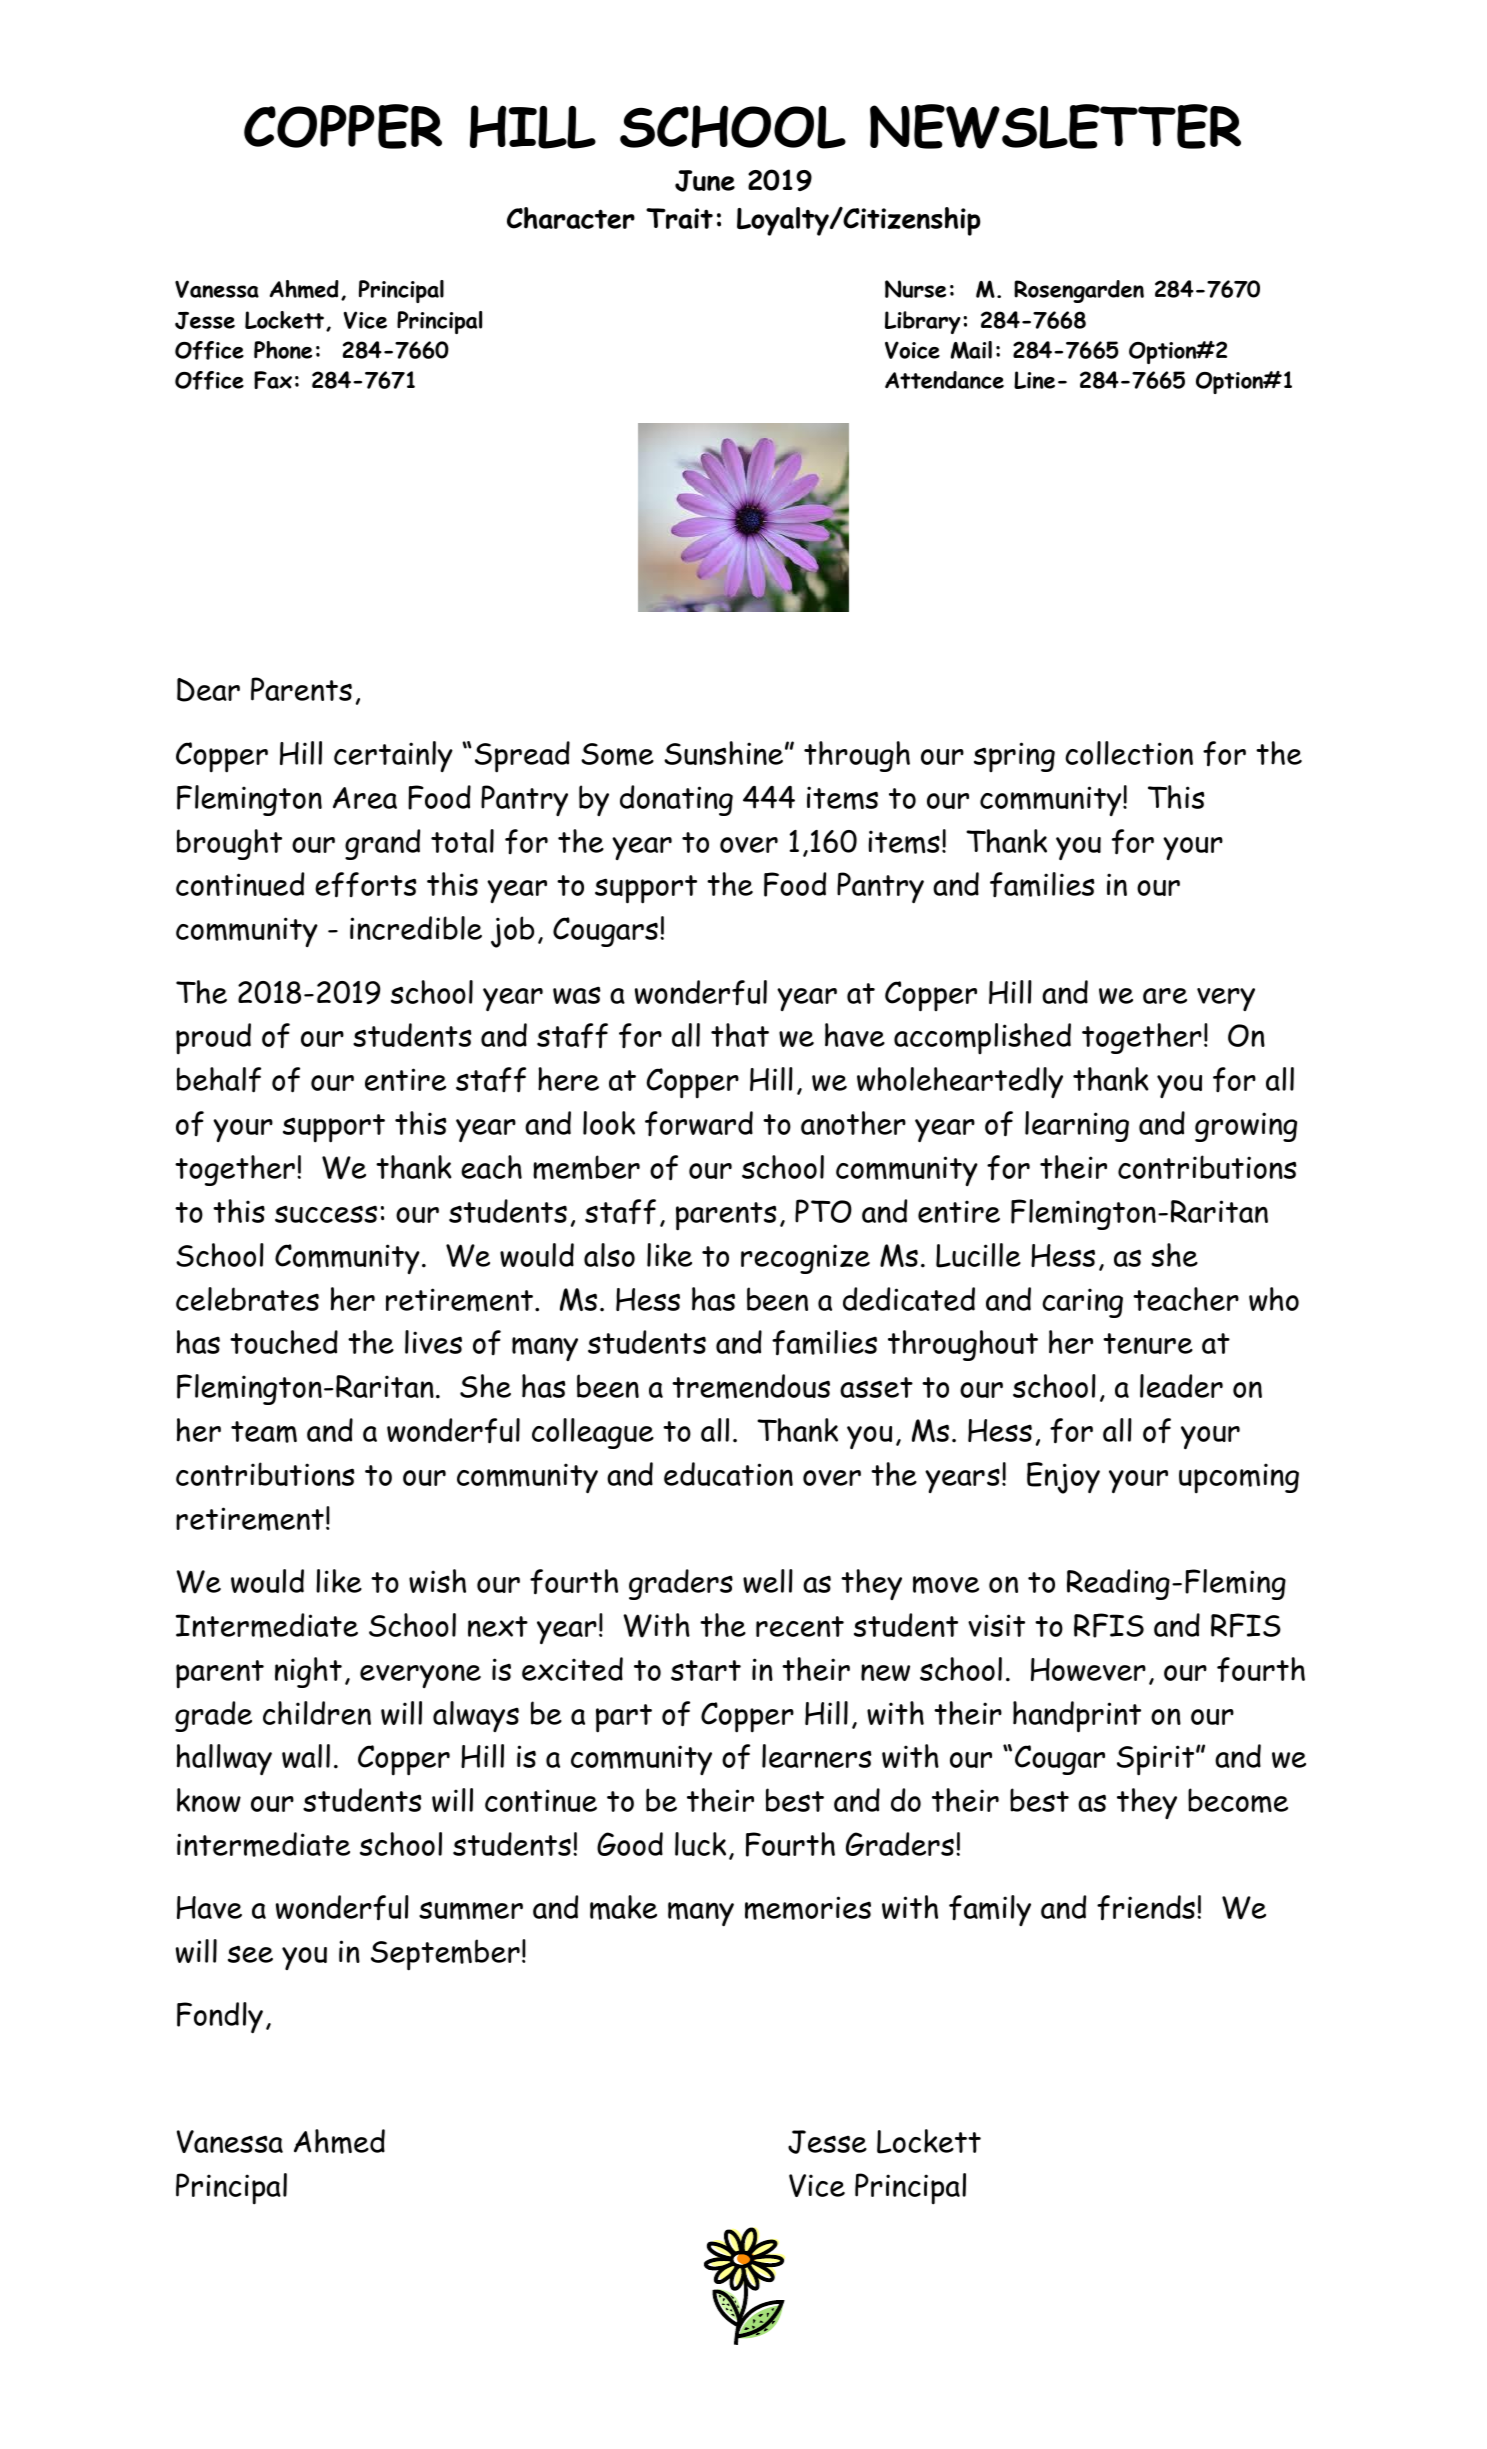 Image resolution: width=1487 pixels, height=2449 pixels. Describe the element at coordinates (751, 1386) in the screenshot. I see `tremendous` at that location.
